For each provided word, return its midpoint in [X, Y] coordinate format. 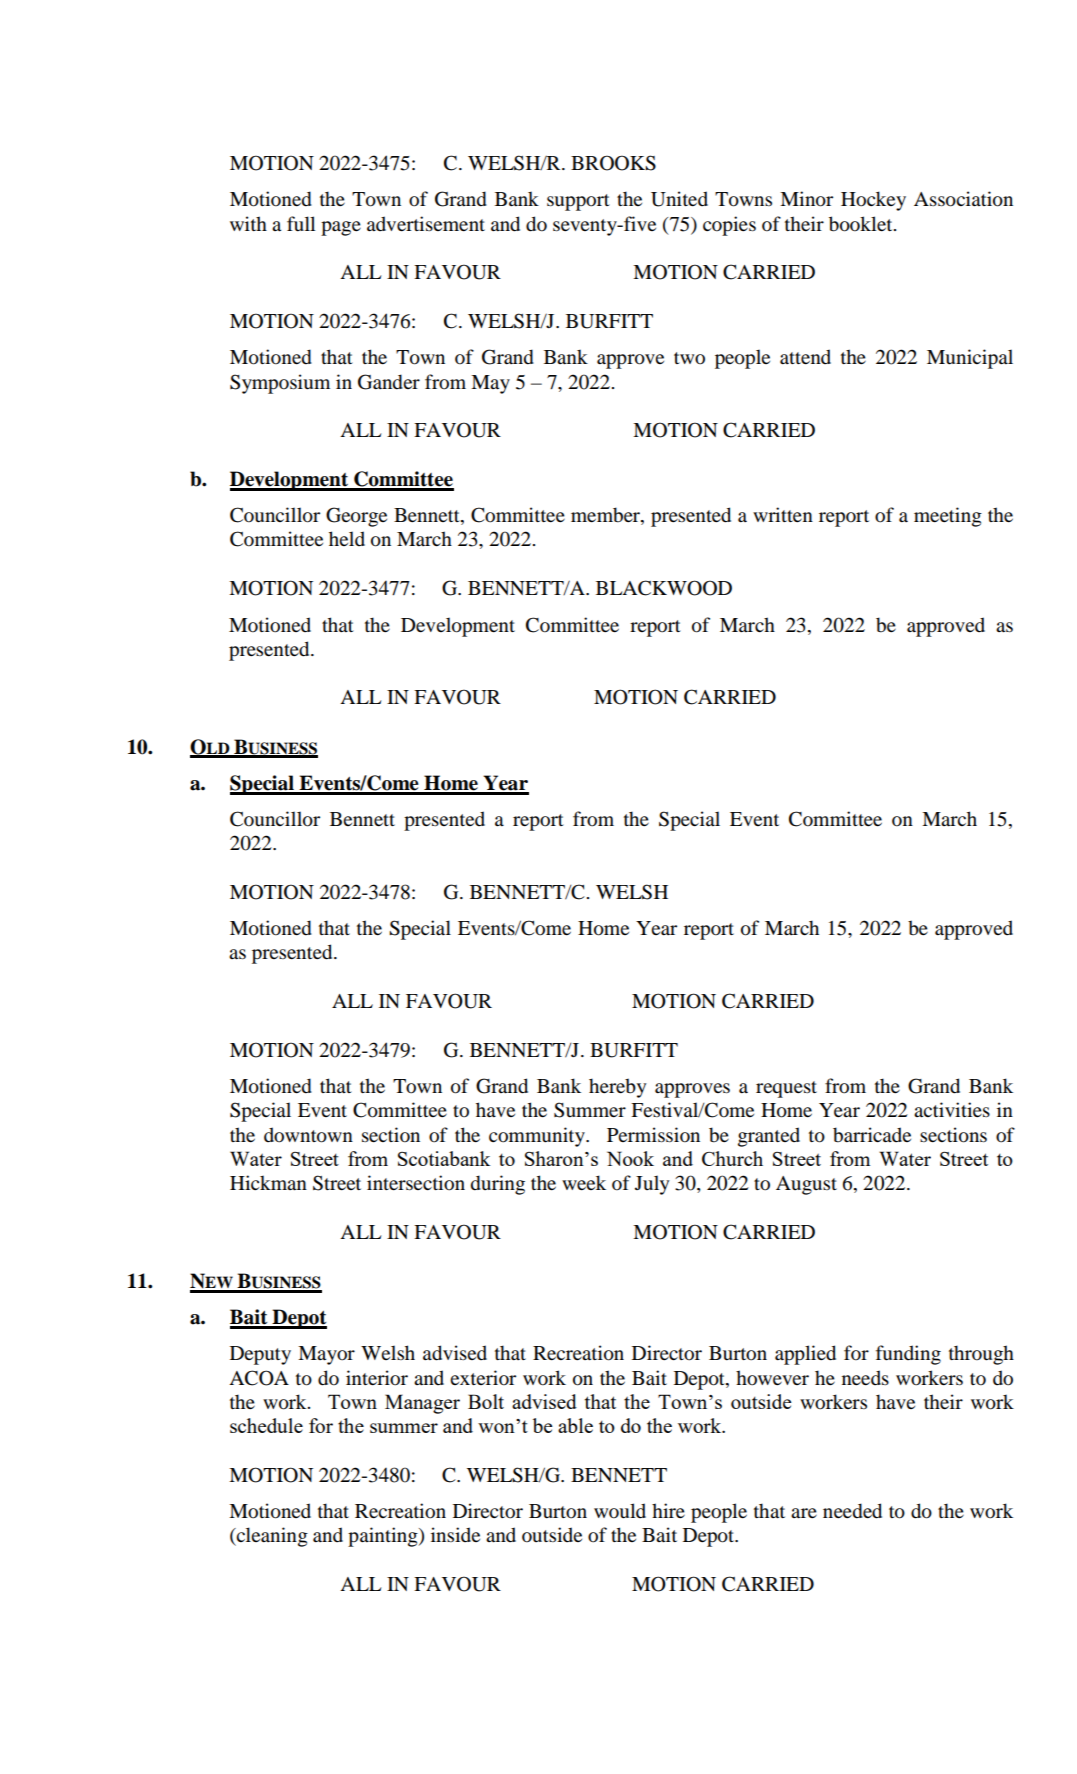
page [341, 228]
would [620, 1511]
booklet [862, 224]
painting [384, 1537]
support [578, 202]
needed [852, 1511]
